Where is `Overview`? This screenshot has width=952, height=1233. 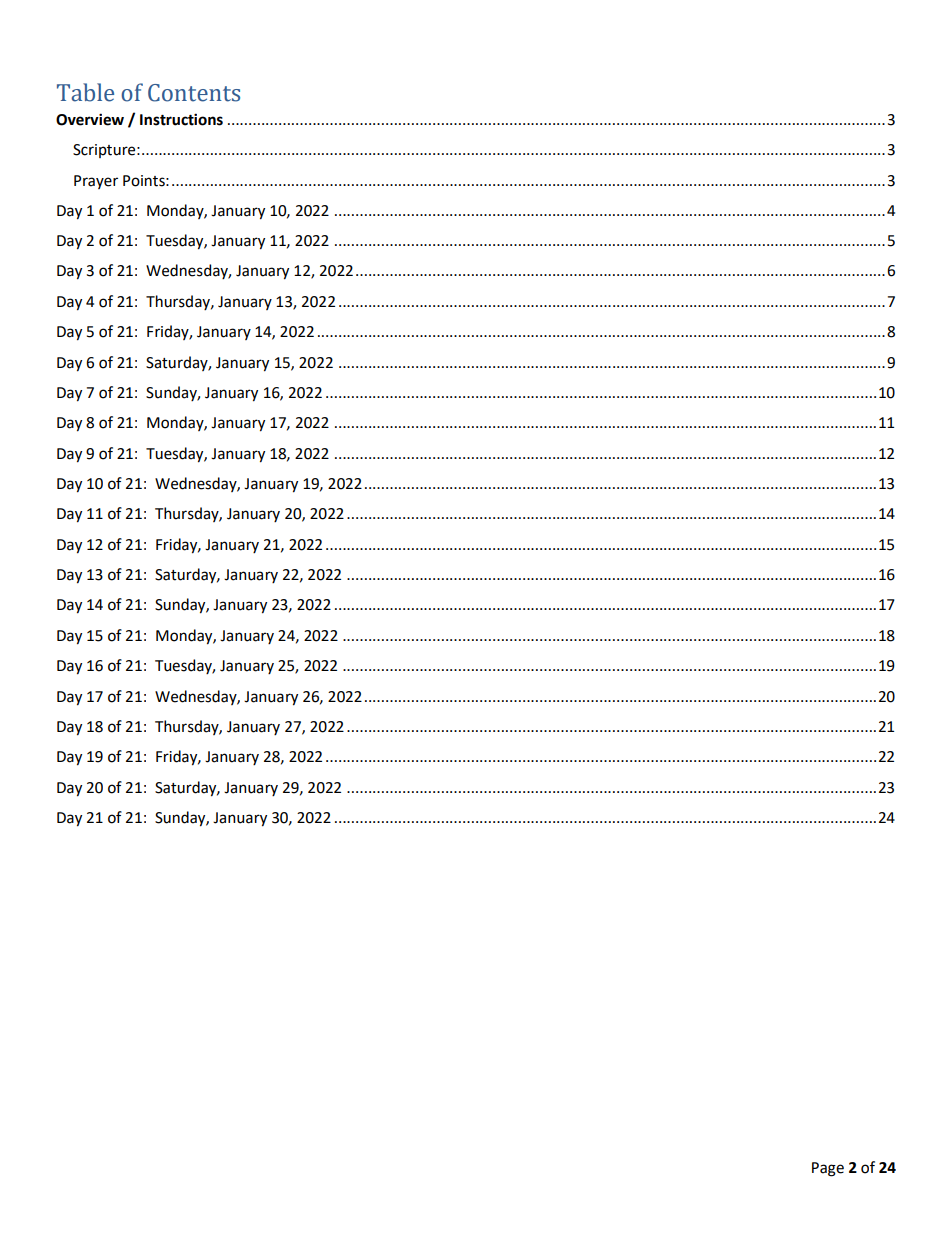
Overview is located at coordinates (90, 119).
